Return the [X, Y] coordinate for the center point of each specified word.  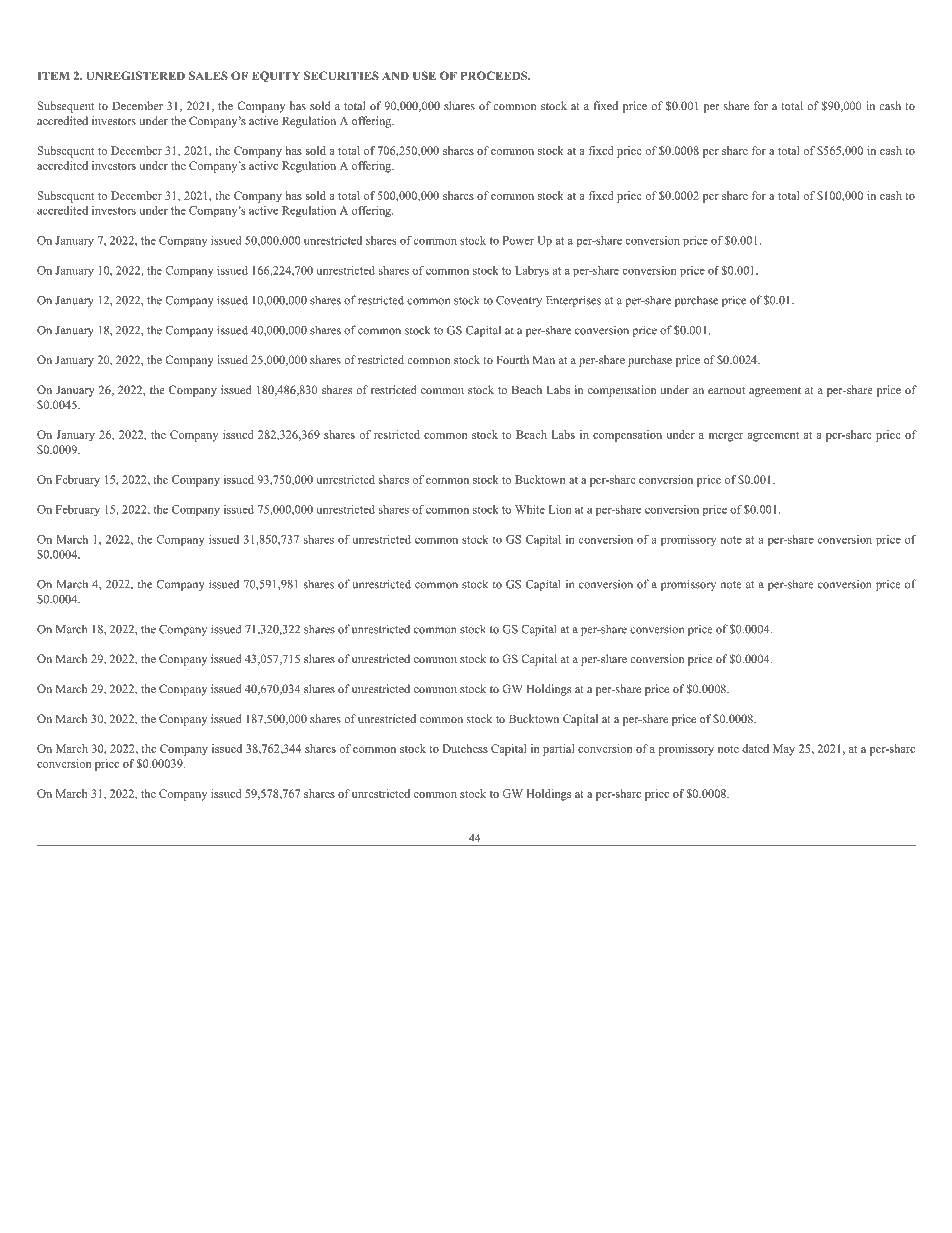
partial [558, 750]
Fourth [512, 359]
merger [726, 437]
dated [755, 748]
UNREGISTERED [135, 75]
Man [544, 359]
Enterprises [573, 301]
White [530, 509]
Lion [560, 509]
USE [424, 75]
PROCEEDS [495, 75]
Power [518, 240]
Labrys [532, 271]
